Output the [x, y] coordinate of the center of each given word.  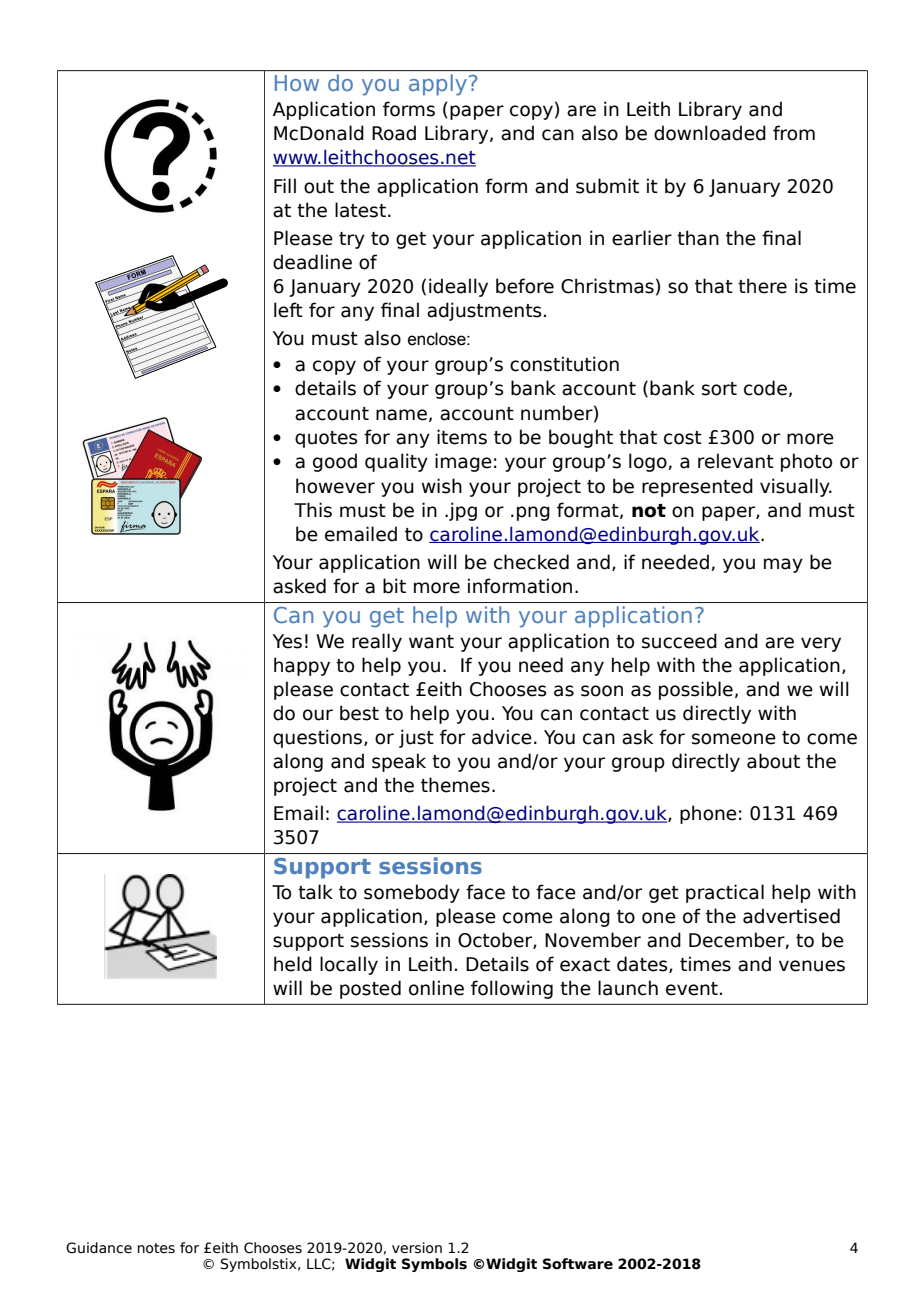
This [313, 510]
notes [156, 1248]
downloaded [710, 133]
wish [442, 486]
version [417, 1248]
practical [725, 893]
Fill [285, 185]
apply [438, 84]
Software [578, 1264]
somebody [412, 893]
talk [315, 892]
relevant [736, 461]
